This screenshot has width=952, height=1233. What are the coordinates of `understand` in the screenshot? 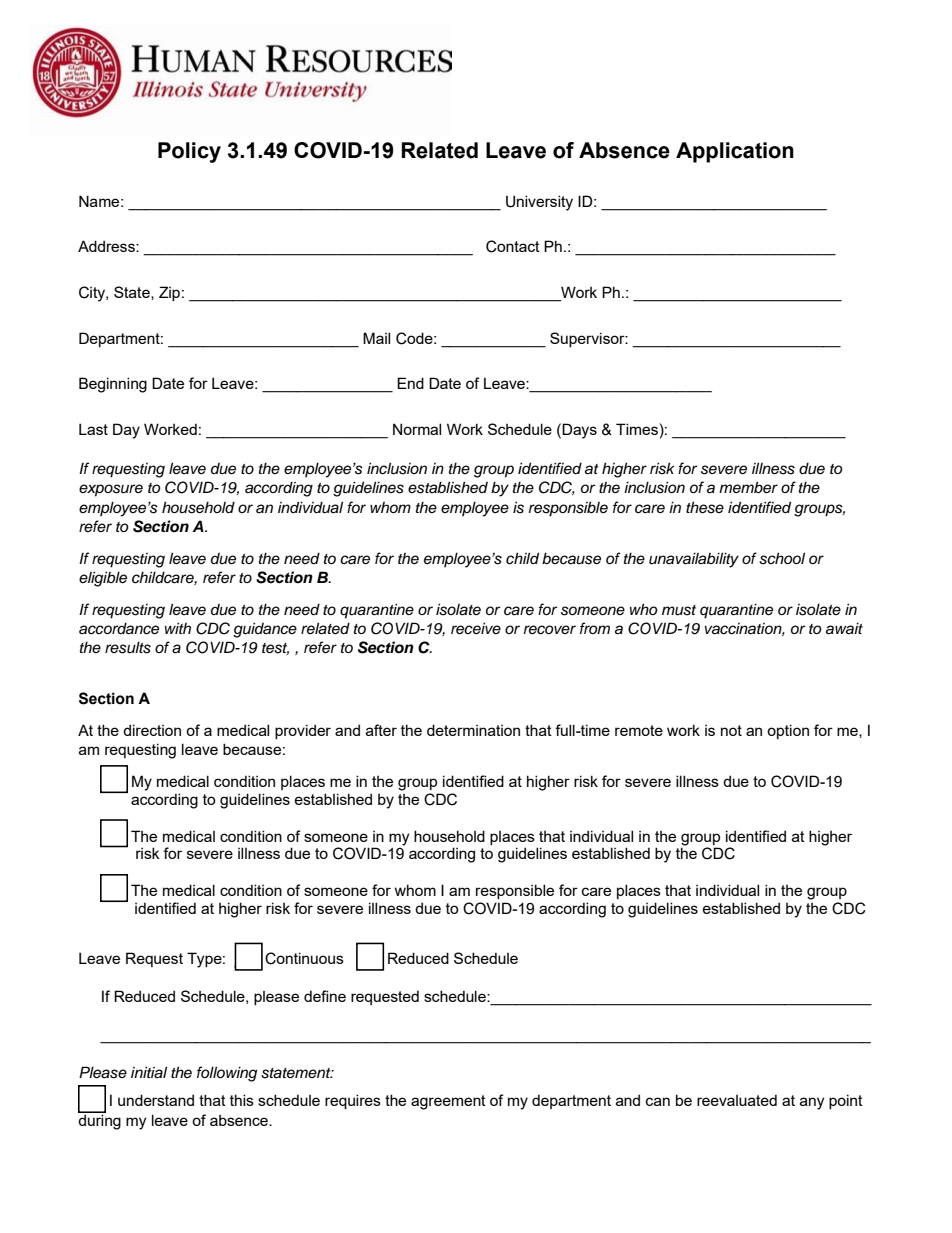 It's located at (156, 1100).
